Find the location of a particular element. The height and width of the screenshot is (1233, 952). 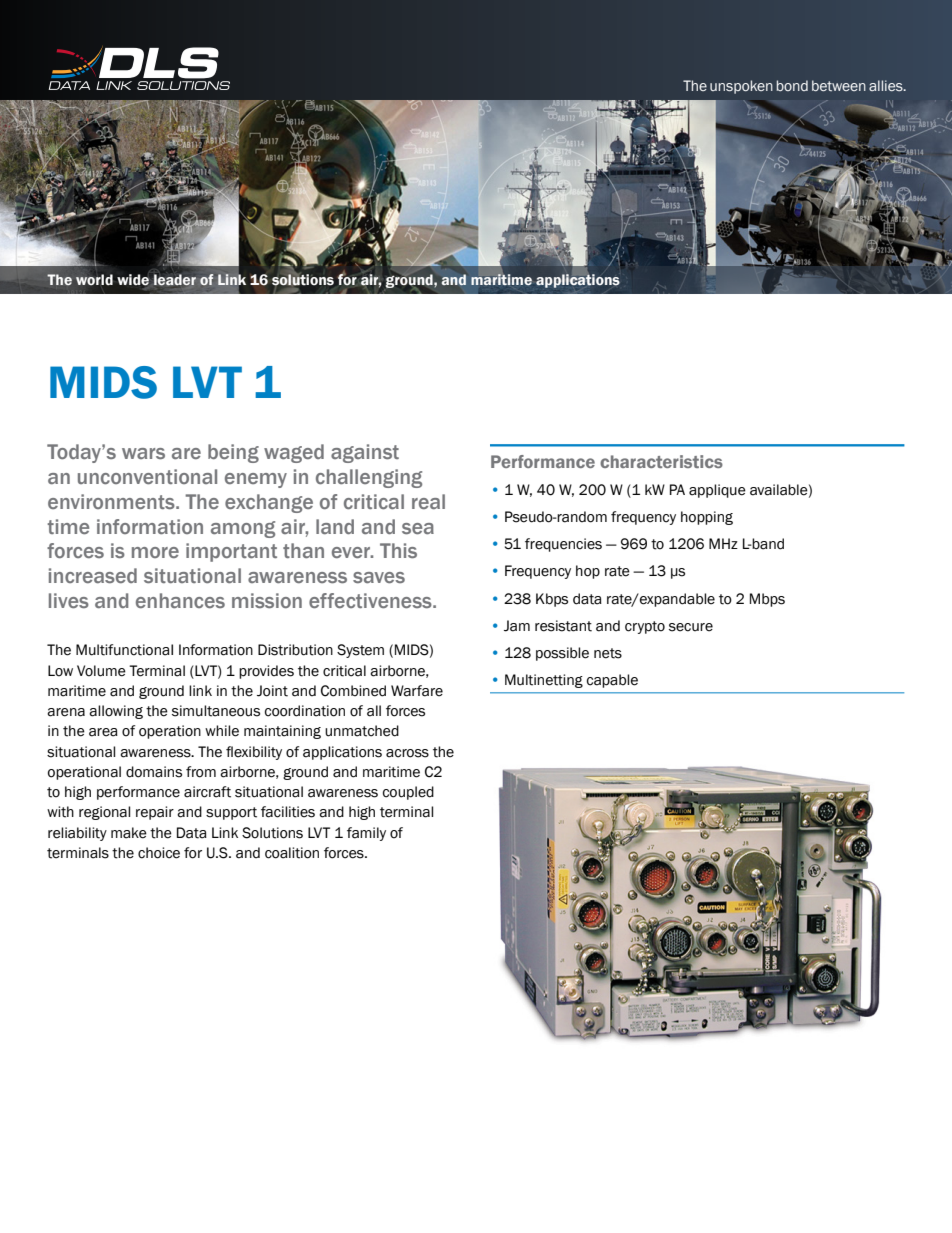

Mbps is located at coordinates (767, 600).
